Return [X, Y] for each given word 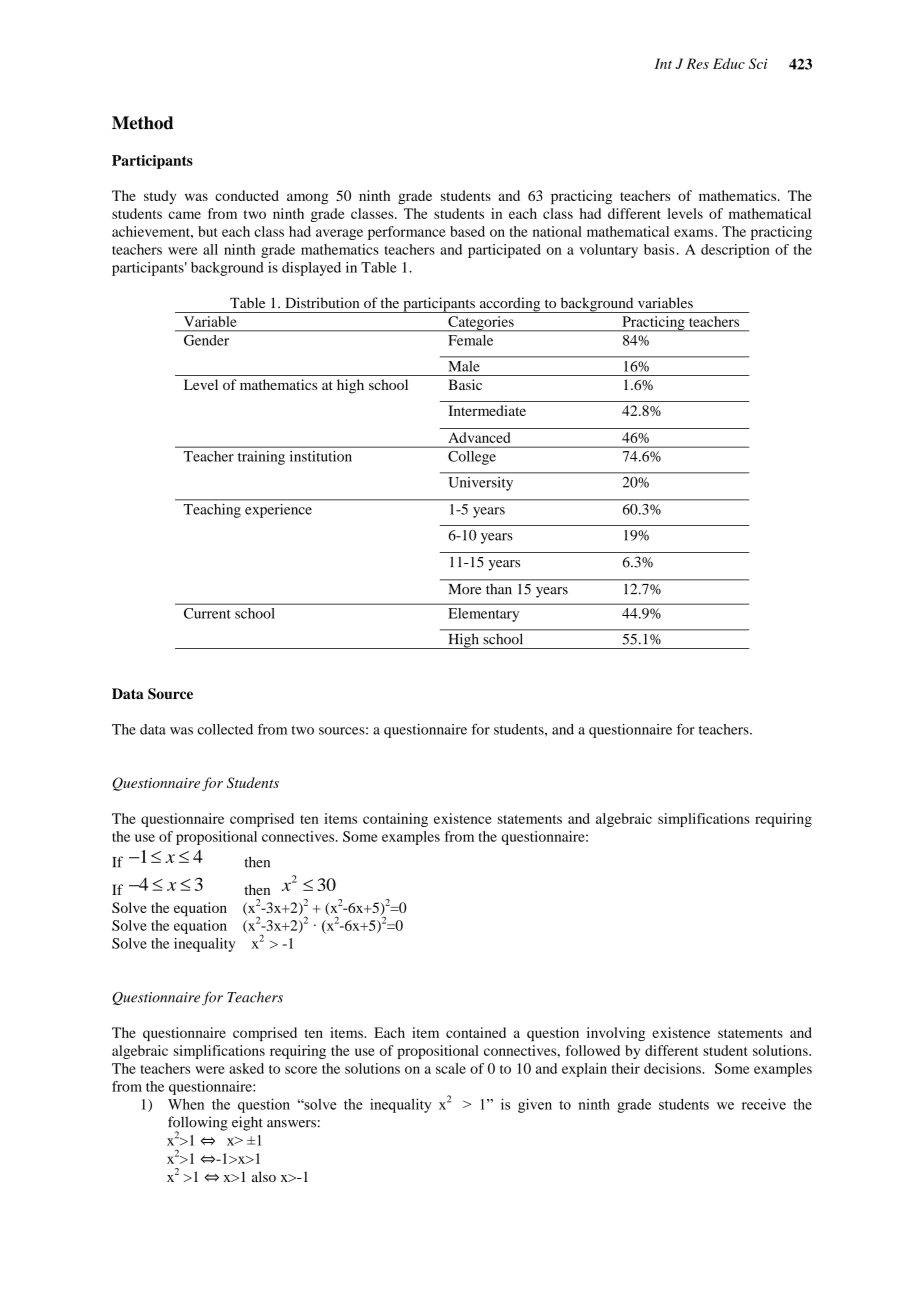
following [198, 1124]
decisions [673, 1068]
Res [698, 63]
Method [143, 123]
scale [451, 1068]
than [499, 589]
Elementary [484, 615]
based [467, 231]
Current [207, 613]
